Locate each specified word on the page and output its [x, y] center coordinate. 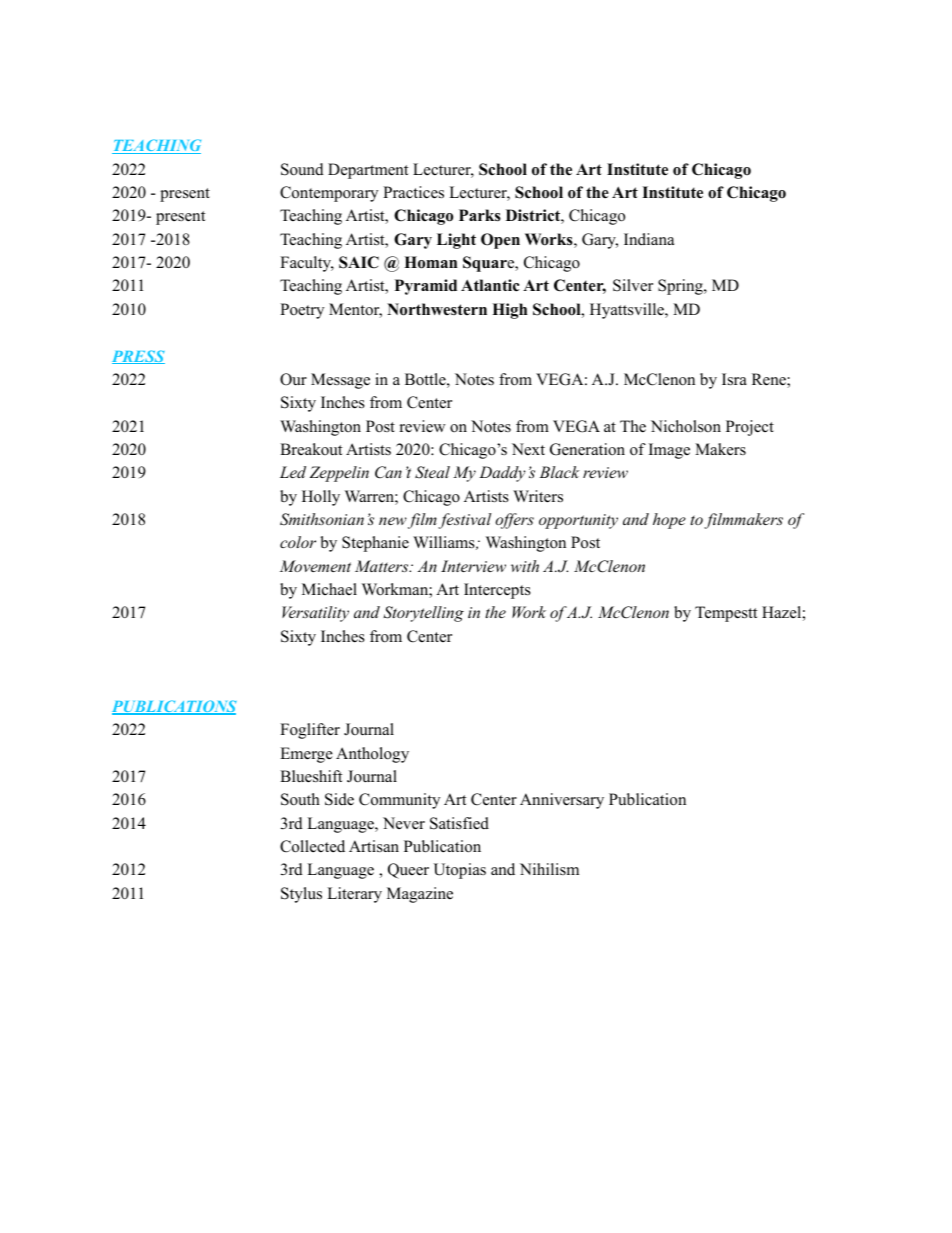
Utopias [459, 871]
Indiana [649, 239]
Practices [413, 192]
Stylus [301, 895]
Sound [302, 169]
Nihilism [549, 869]
